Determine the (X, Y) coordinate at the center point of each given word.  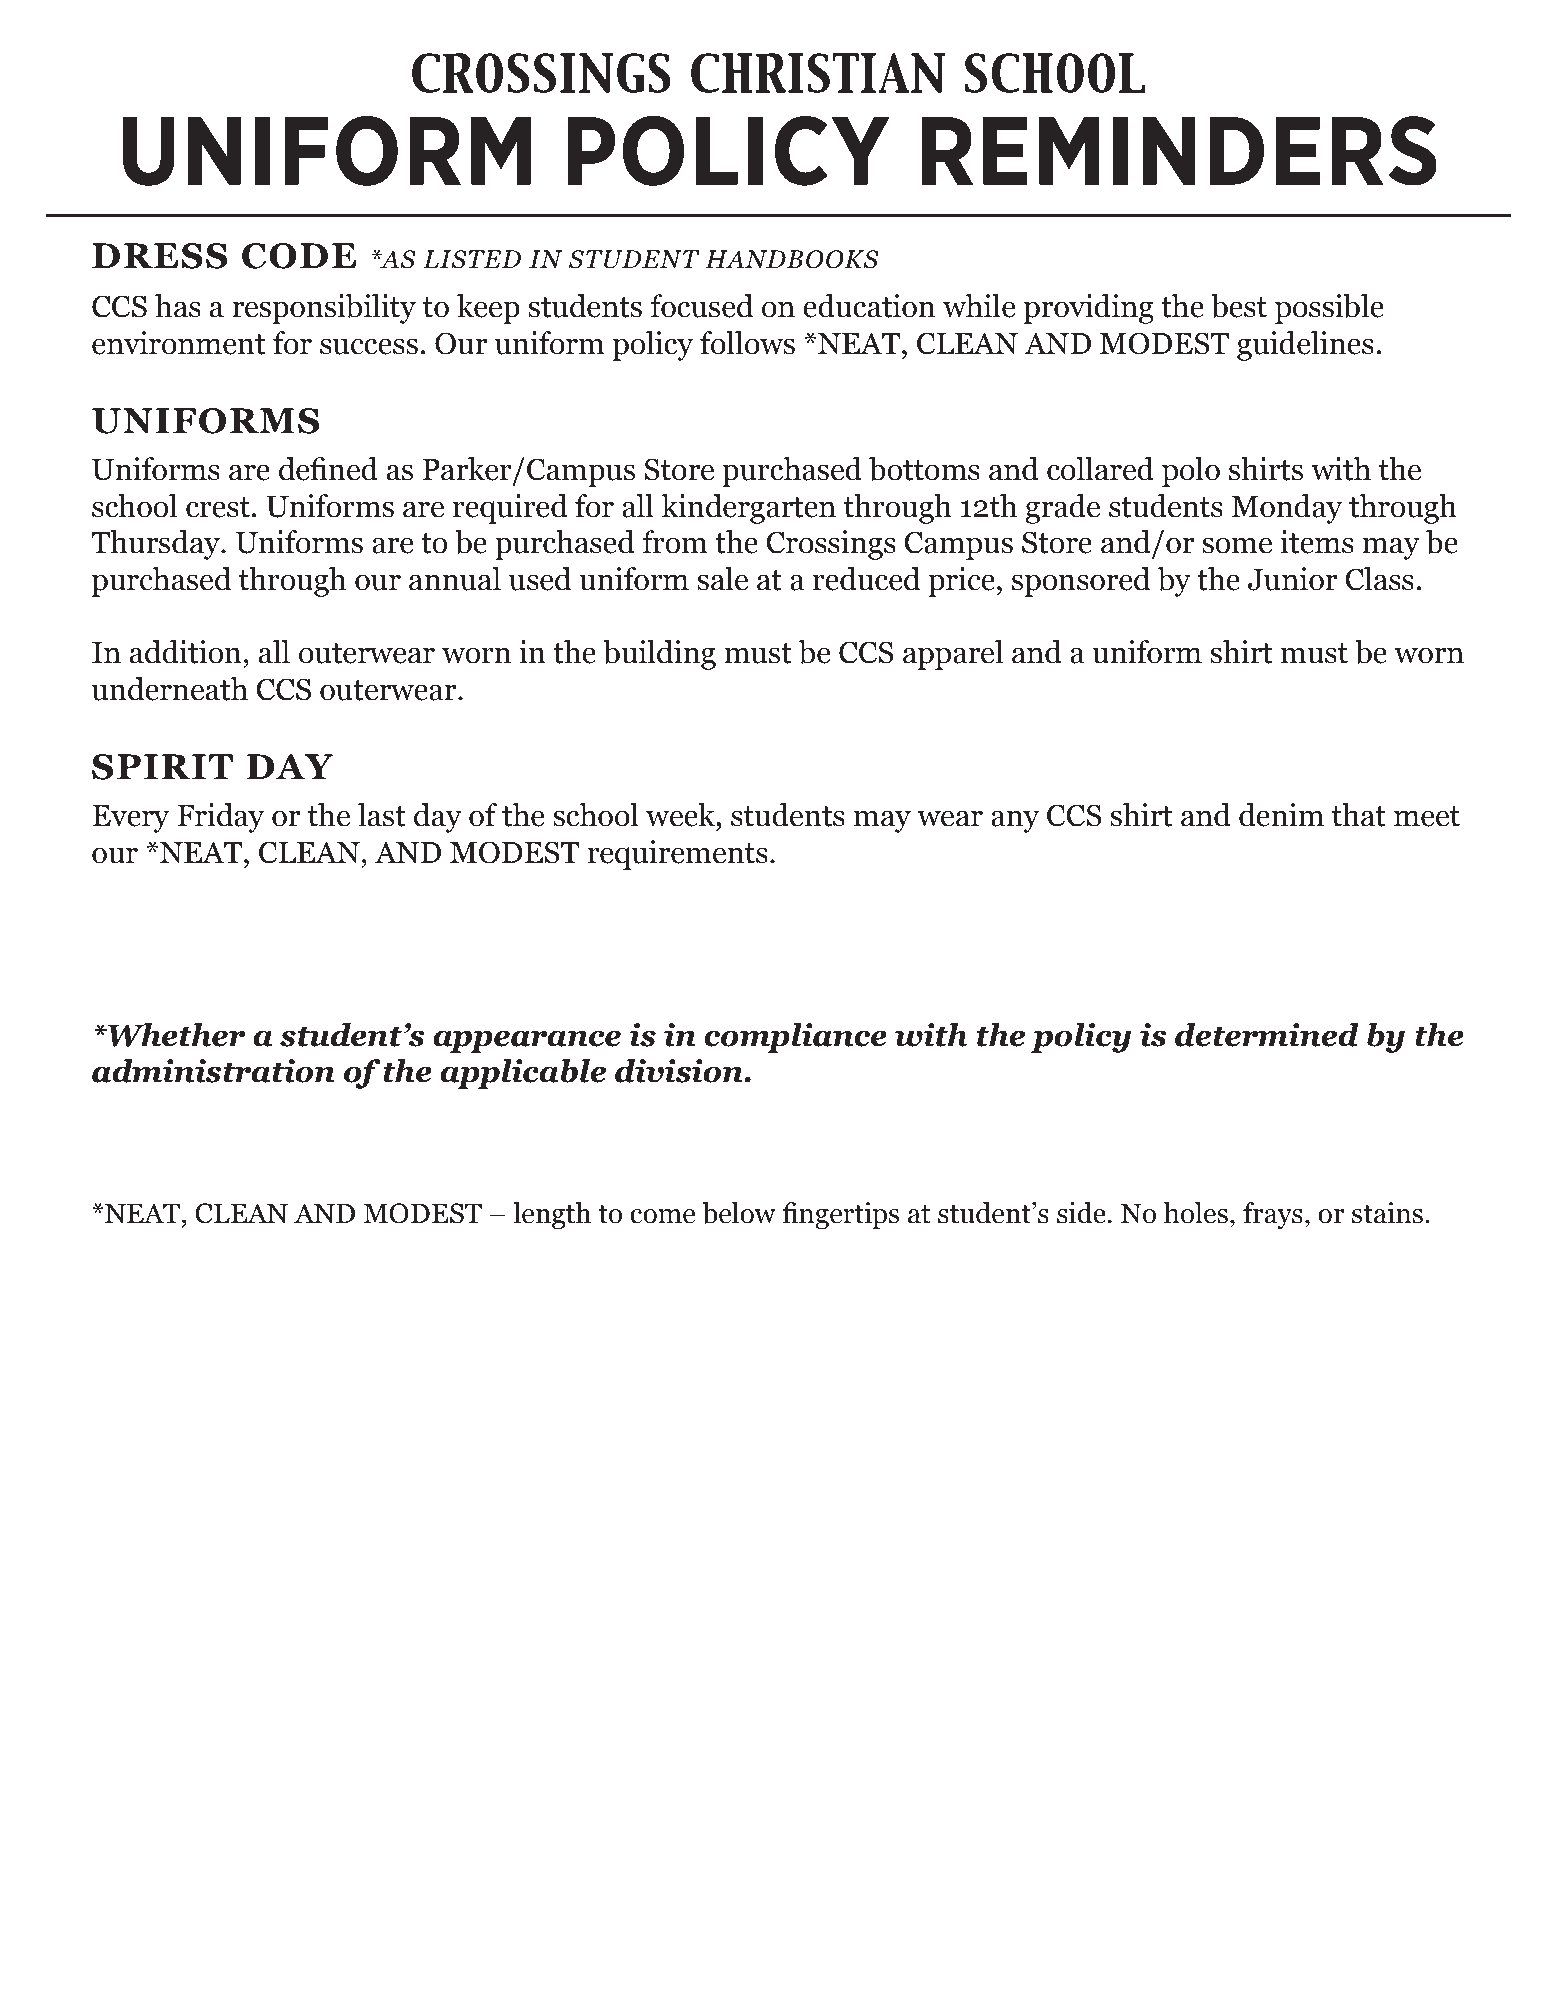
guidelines (1305, 346)
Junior (1292, 579)
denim (1281, 815)
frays (1273, 1215)
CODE (299, 256)
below (739, 1213)
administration (213, 1071)
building (659, 655)
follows (747, 343)
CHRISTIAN (818, 73)
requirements (678, 855)
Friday (220, 818)
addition (185, 652)
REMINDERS (1179, 151)
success (369, 346)
